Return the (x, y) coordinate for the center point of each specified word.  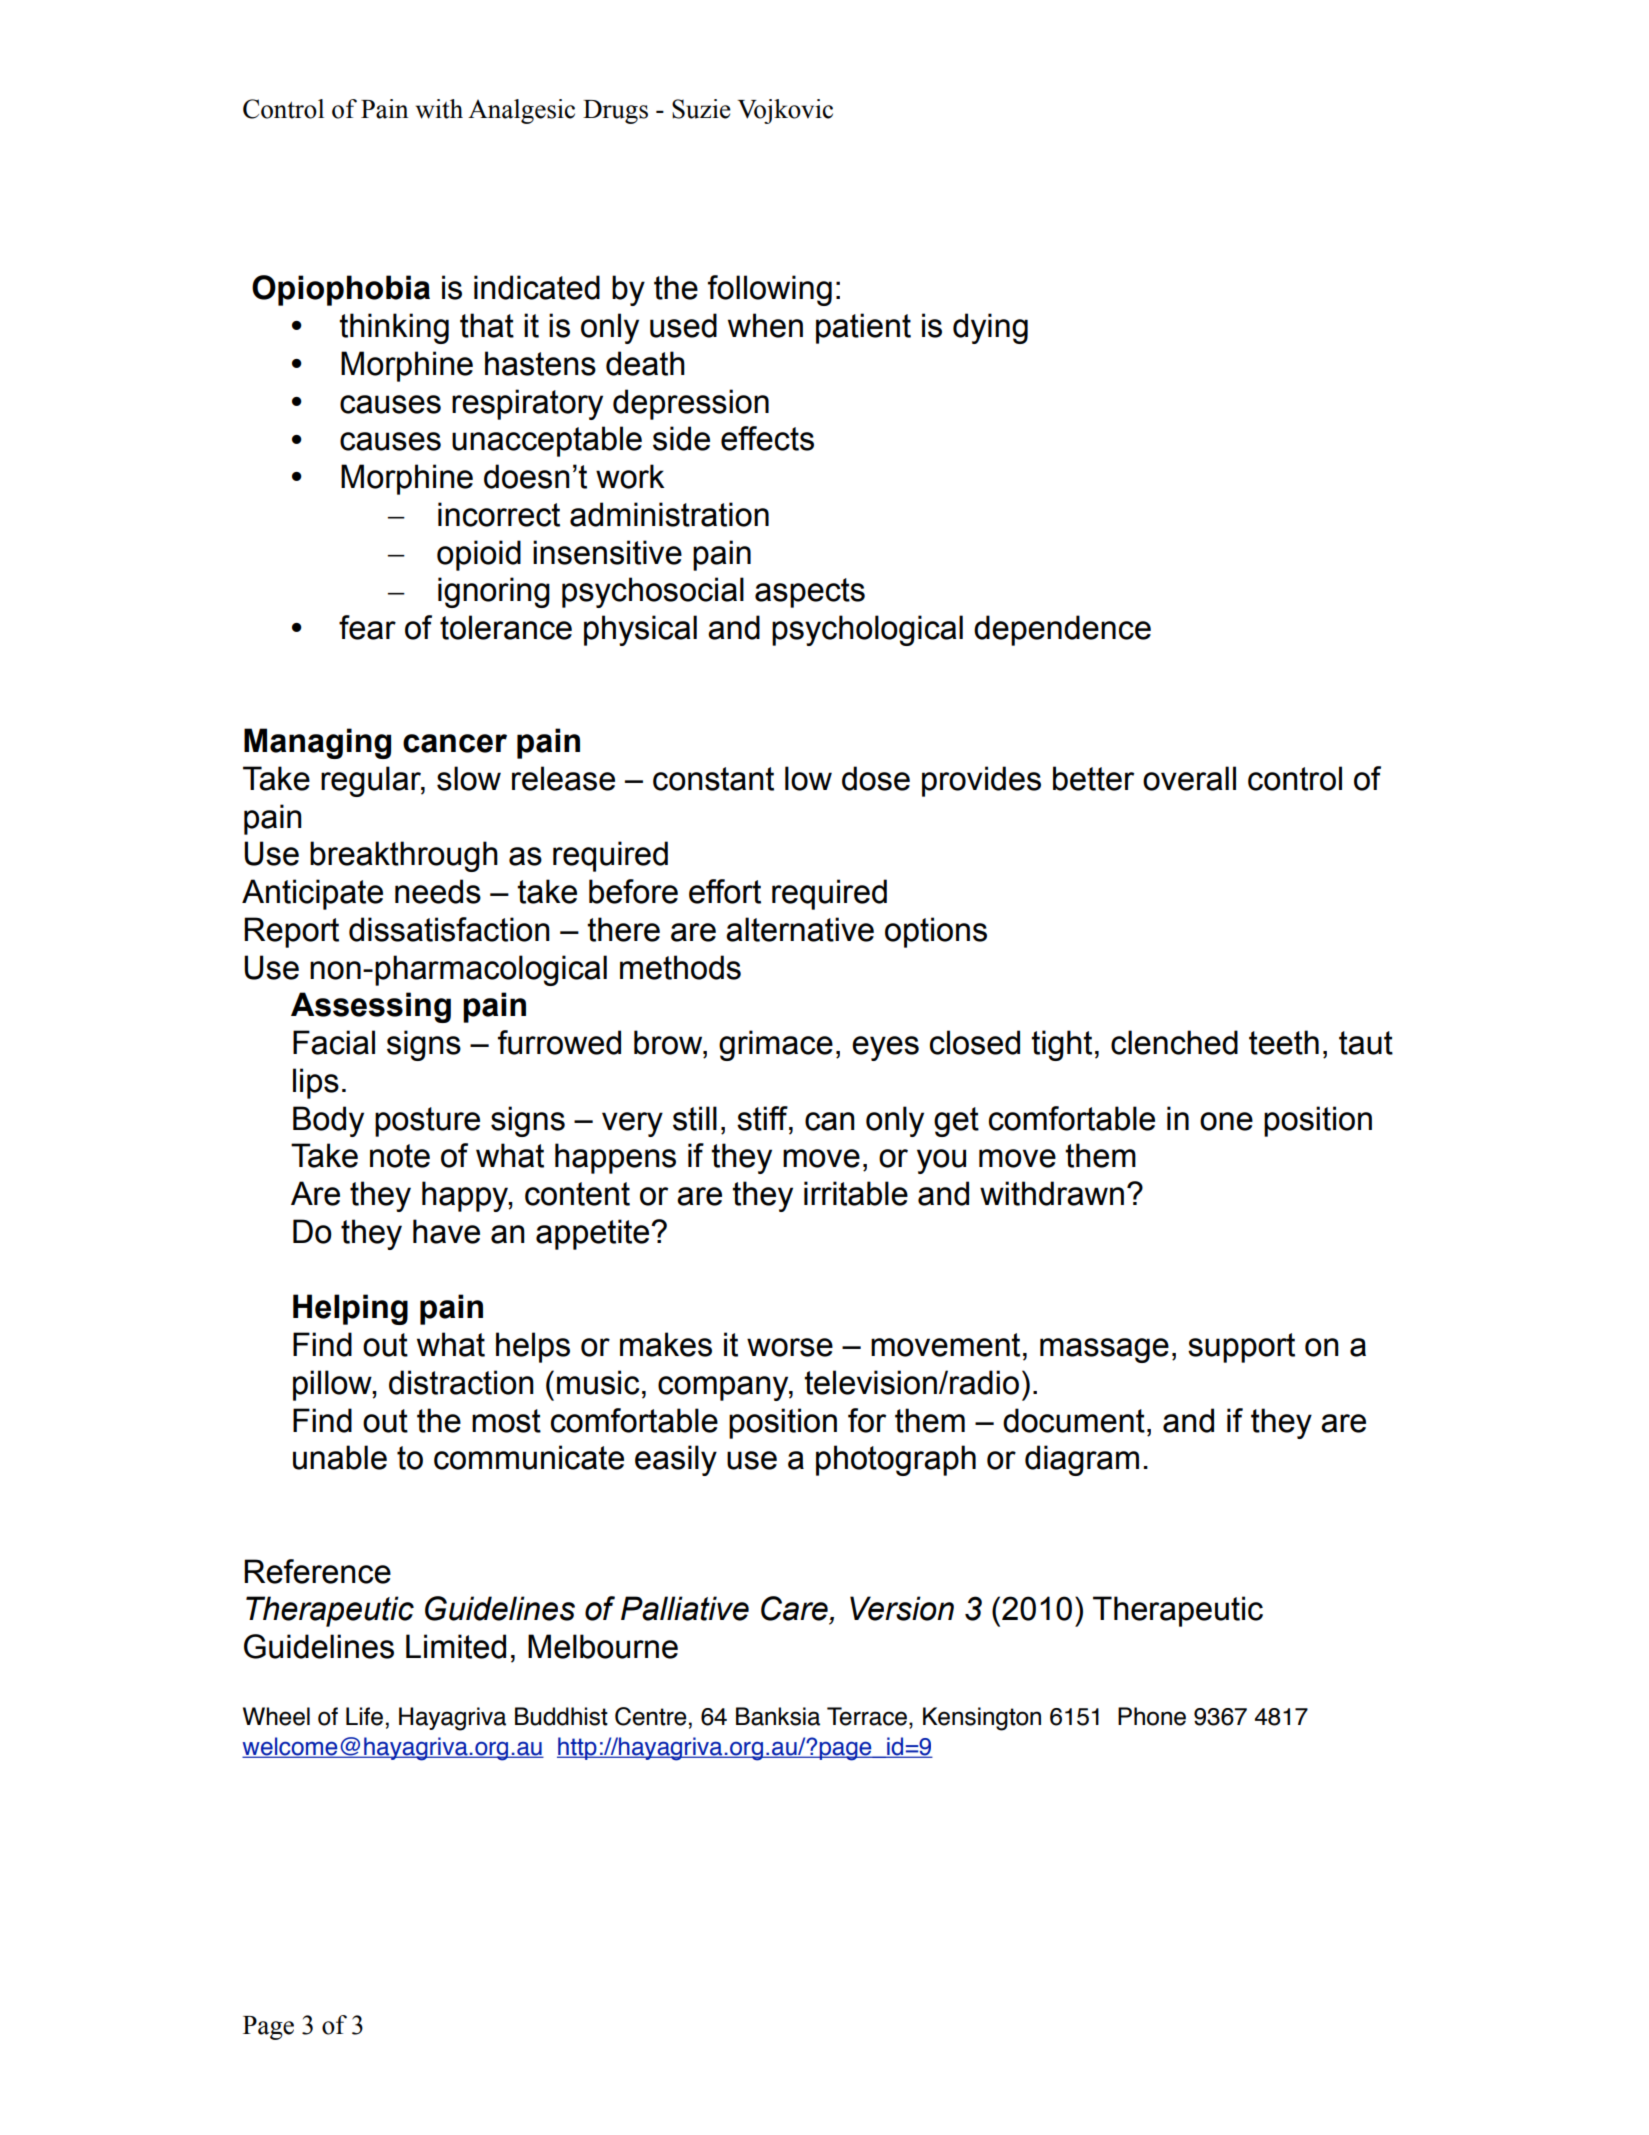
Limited (456, 1646)
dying (990, 328)
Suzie (701, 109)
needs (438, 891)
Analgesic (521, 111)
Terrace (867, 1716)
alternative (800, 929)
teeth (1284, 1042)
